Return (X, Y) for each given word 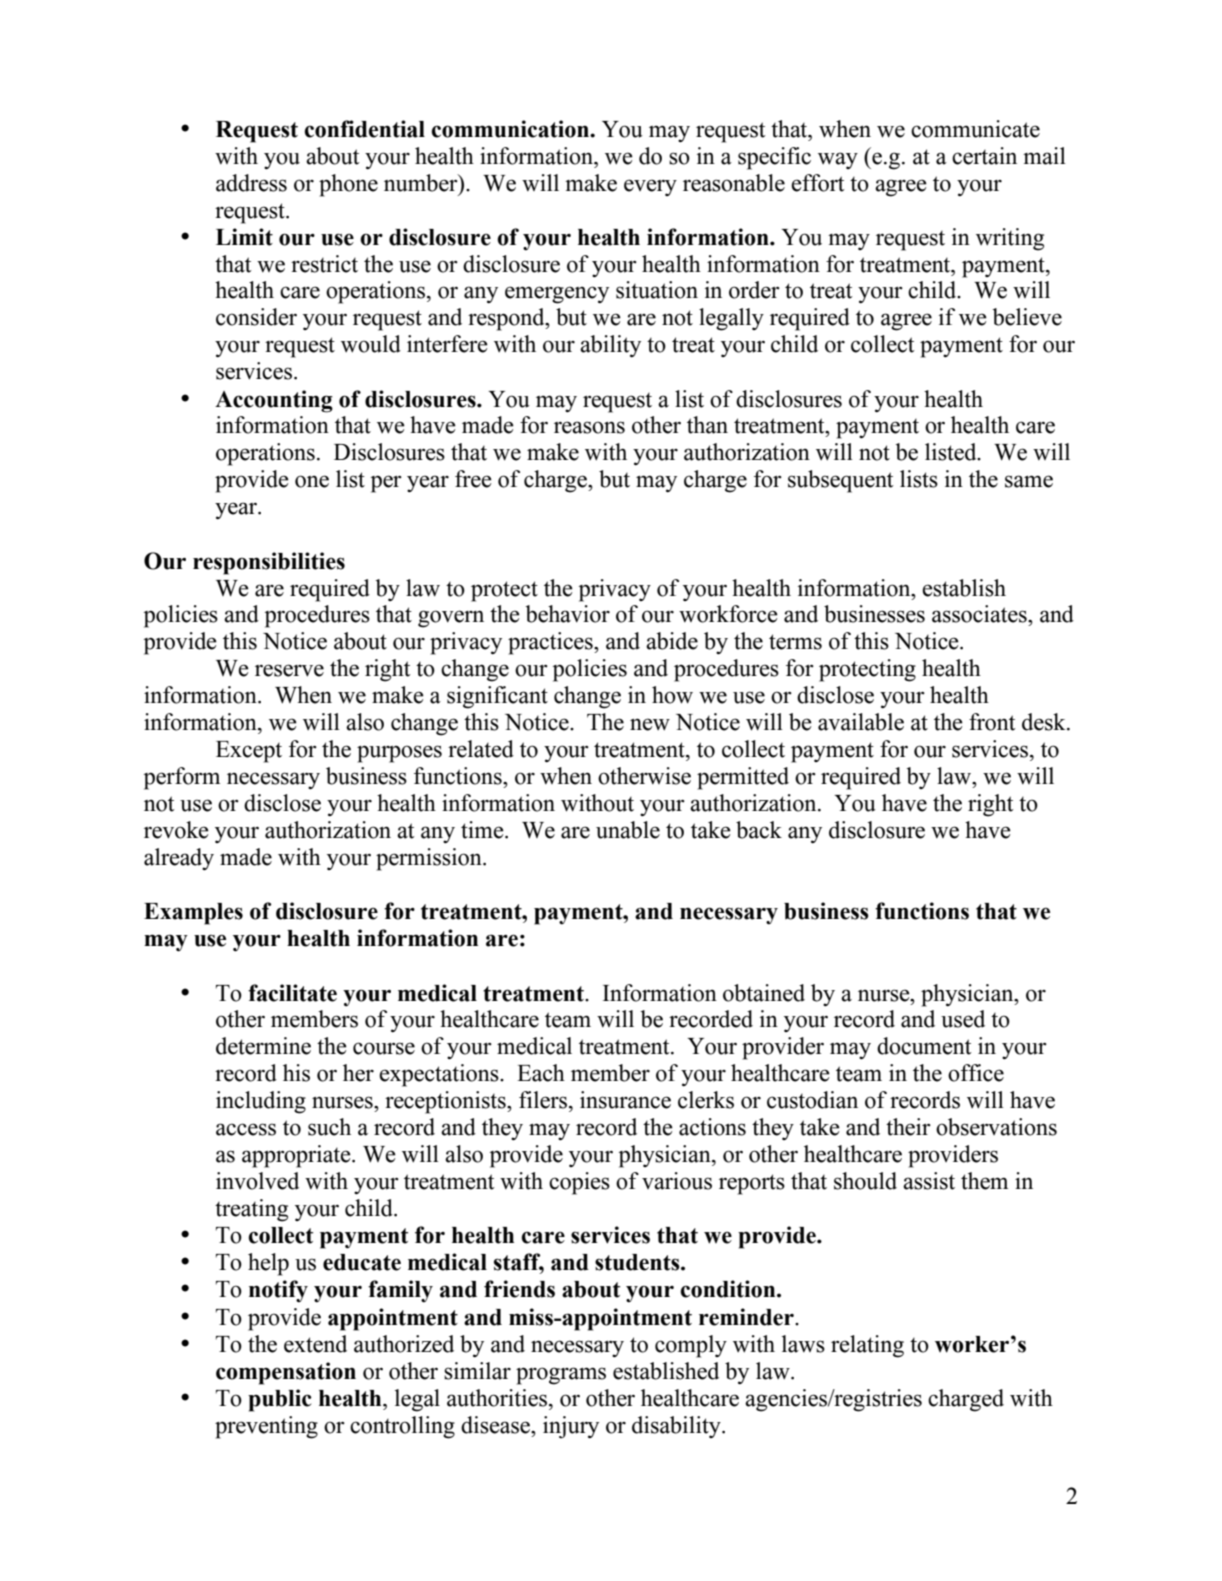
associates (980, 614)
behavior (568, 614)
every (650, 187)
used (963, 1019)
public (280, 1400)
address (251, 183)
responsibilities (269, 563)
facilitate (292, 993)
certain (984, 156)
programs (561, 1376)
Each (541, 1073)
